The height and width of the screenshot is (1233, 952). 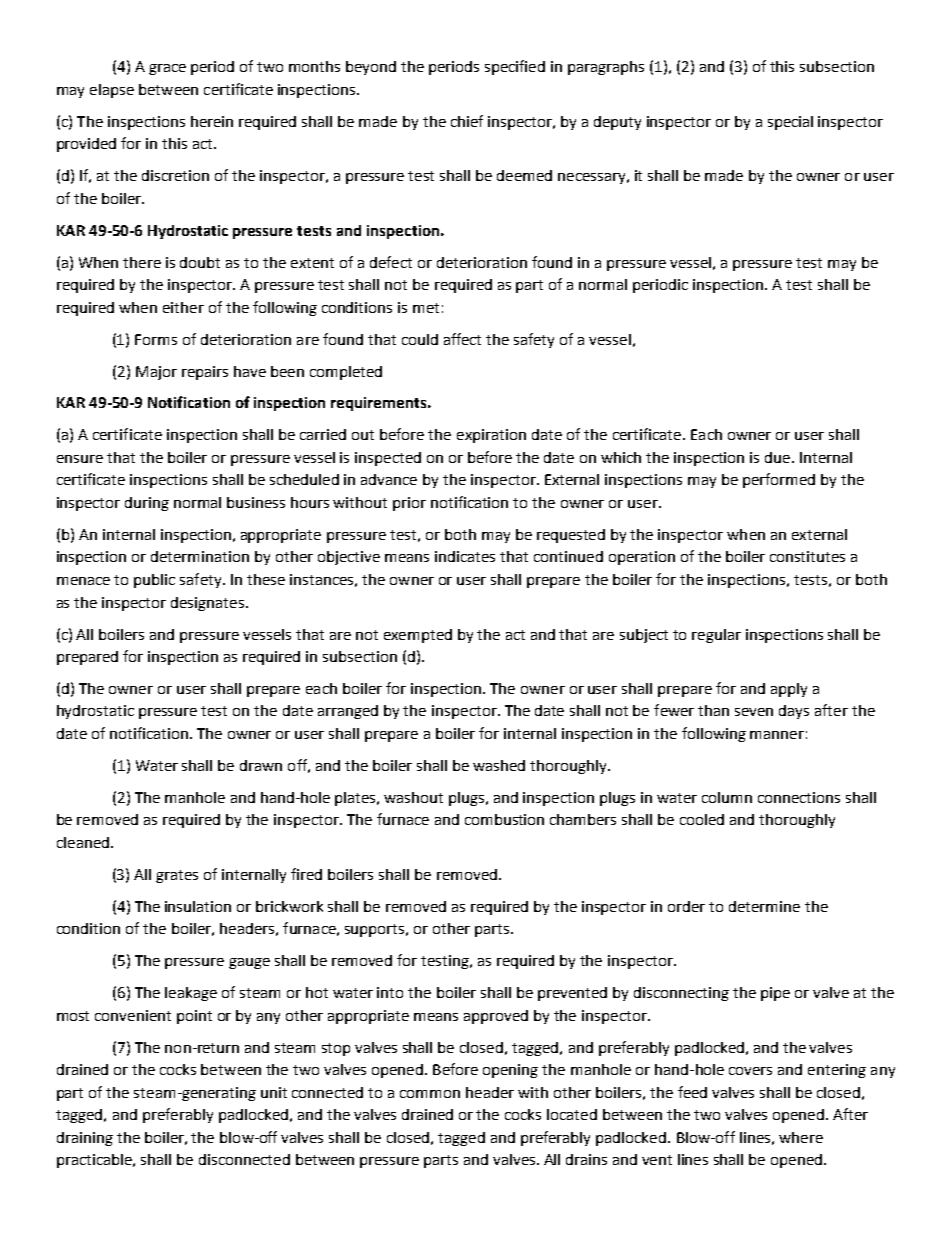 I want to click on due, so click(x=777, y=457).
